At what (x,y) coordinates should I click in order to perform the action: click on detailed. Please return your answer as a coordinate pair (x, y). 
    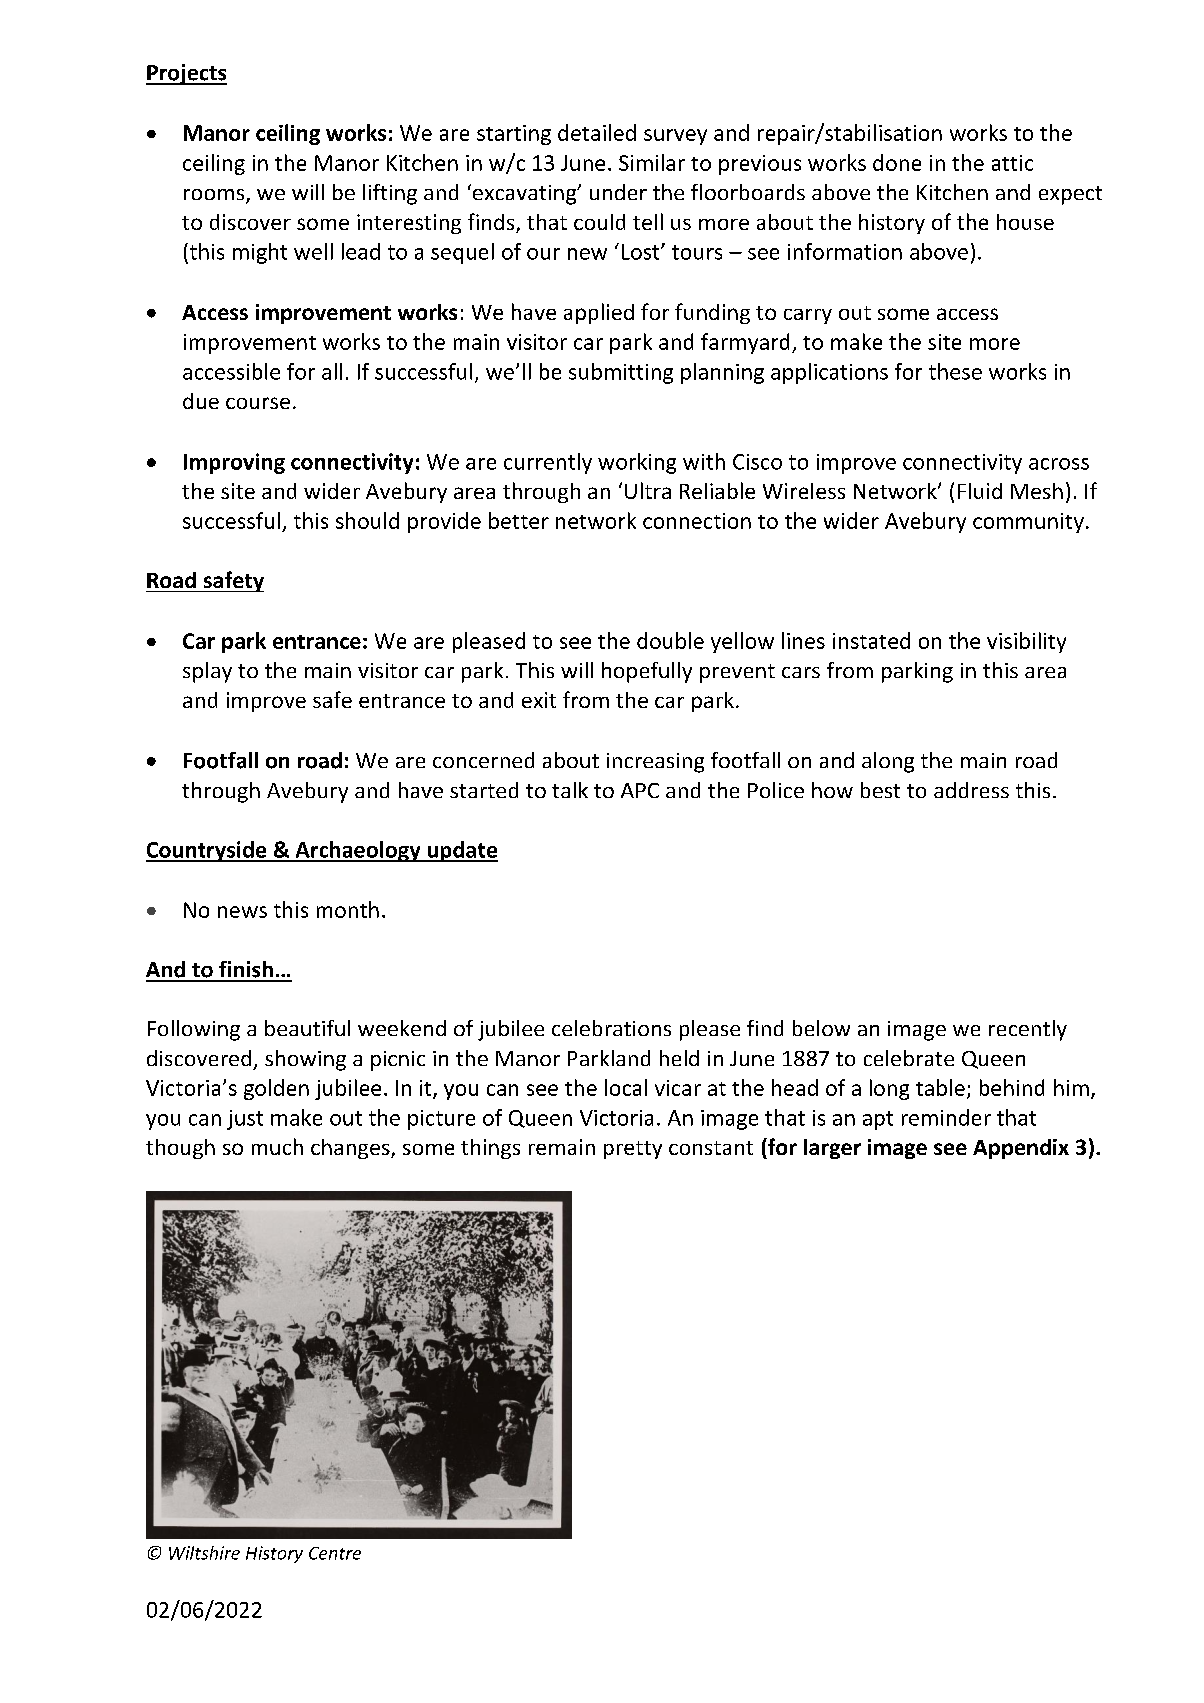
    Looking at the image, I should click on (597, 132).
